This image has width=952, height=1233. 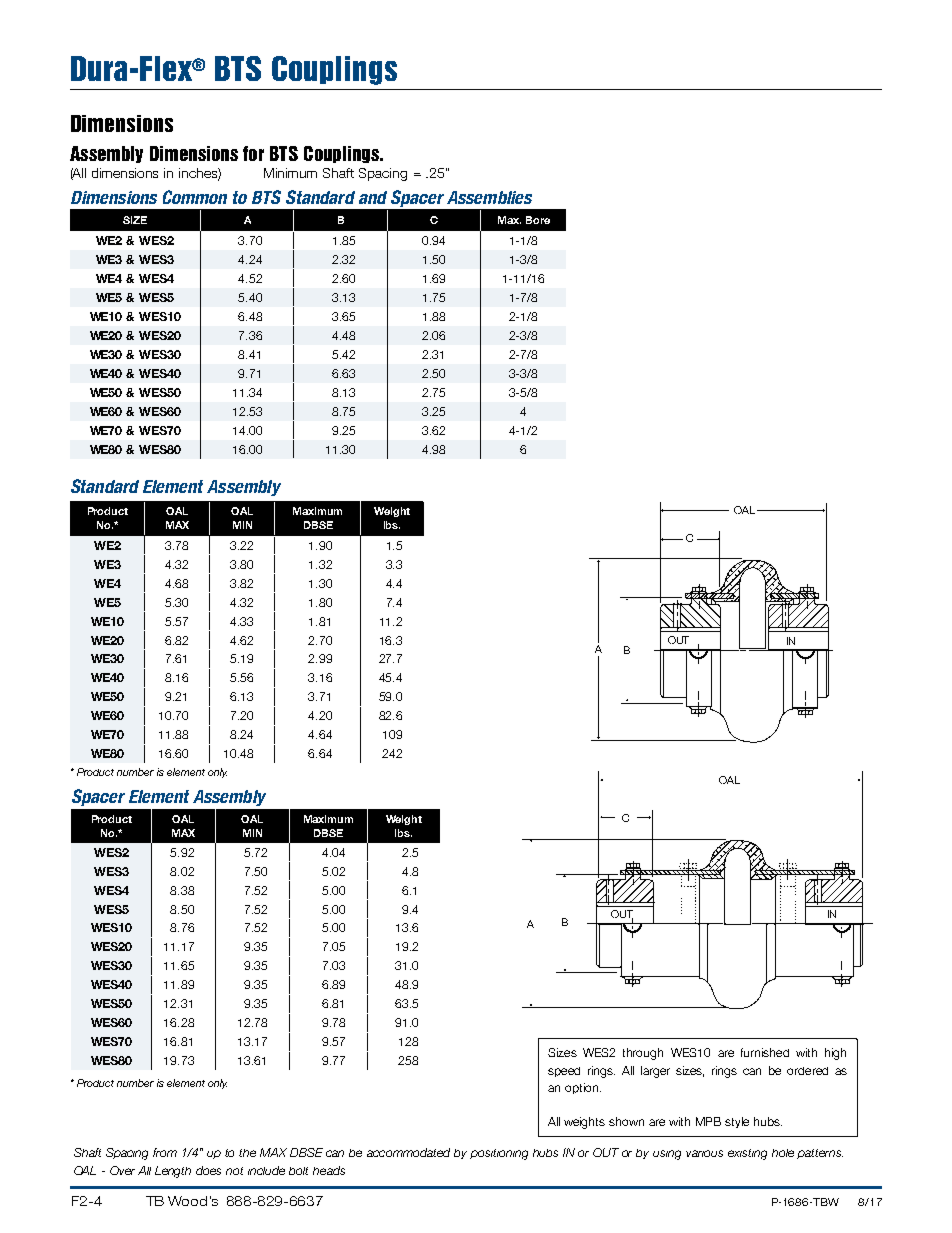 What do you see at coordinates (247, 1153) in the image?
I see `the` at bounding box center [247, 1153].
